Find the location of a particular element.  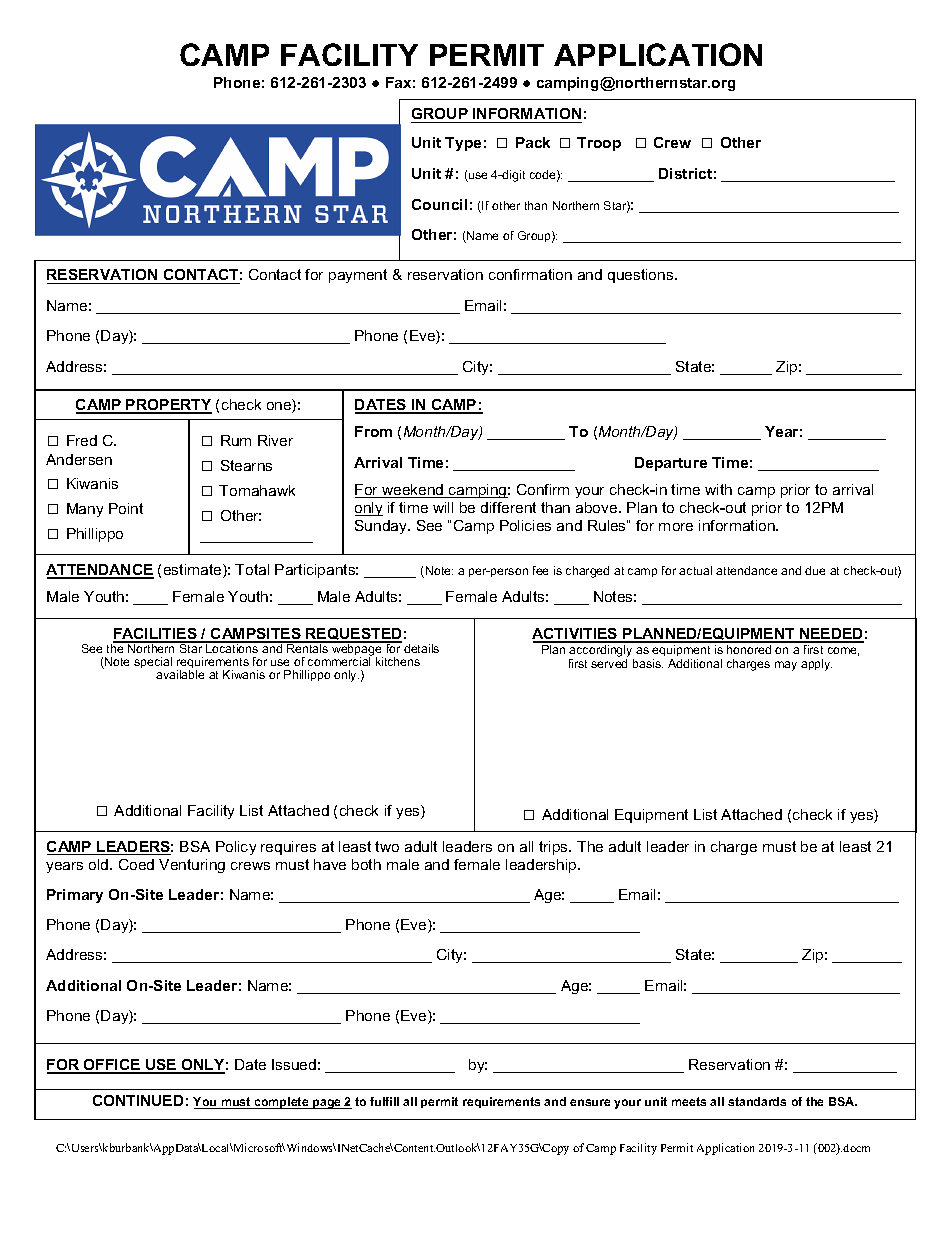

FACILITIES is located at coordinates (156, 635).
